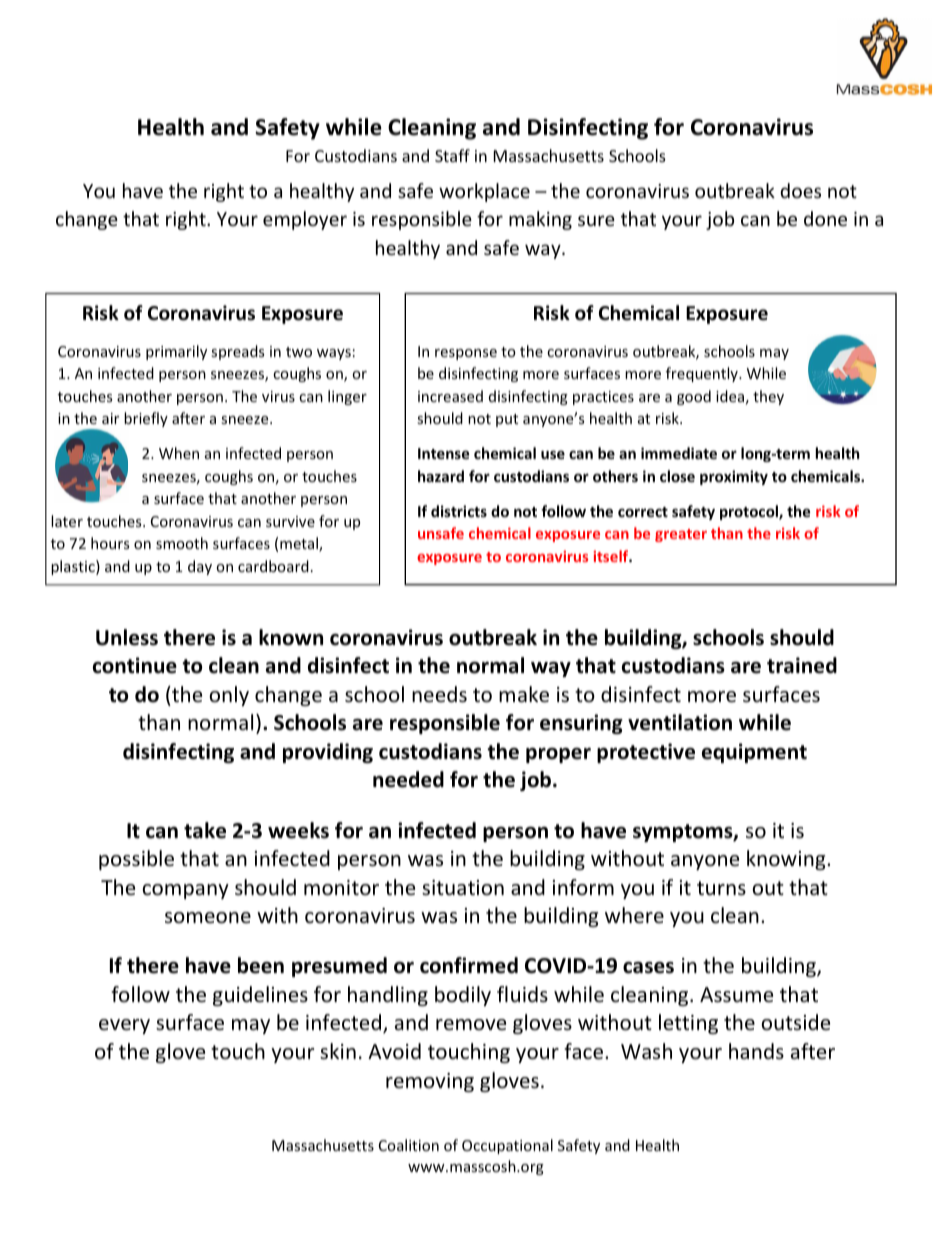  What do you see at coordinates (754, 753) in the screenshot?
I see `equipment` at bounding box center [754, 753].
